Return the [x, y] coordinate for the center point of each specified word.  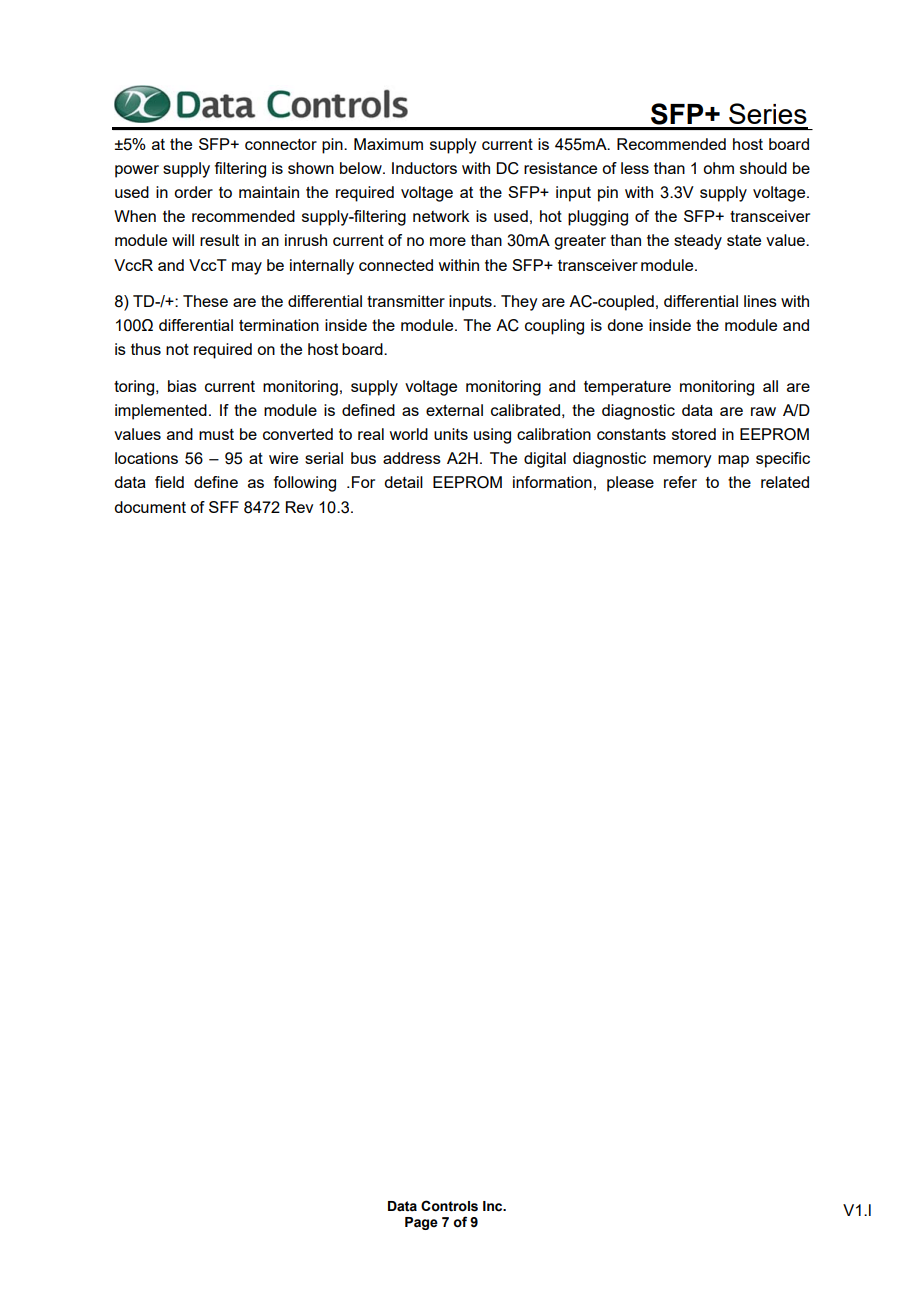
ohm [718, 168]
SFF [224, 507]
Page [421, 1223]
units [451, 434]
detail [403, 482]
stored [694, 434]
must [216, 434]
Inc [494, 1206]
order [193, 192]
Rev [299, 507]
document [150, 507]
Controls [449, 1206]
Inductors [424, 168]
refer [680, 482]
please [630, 484]
